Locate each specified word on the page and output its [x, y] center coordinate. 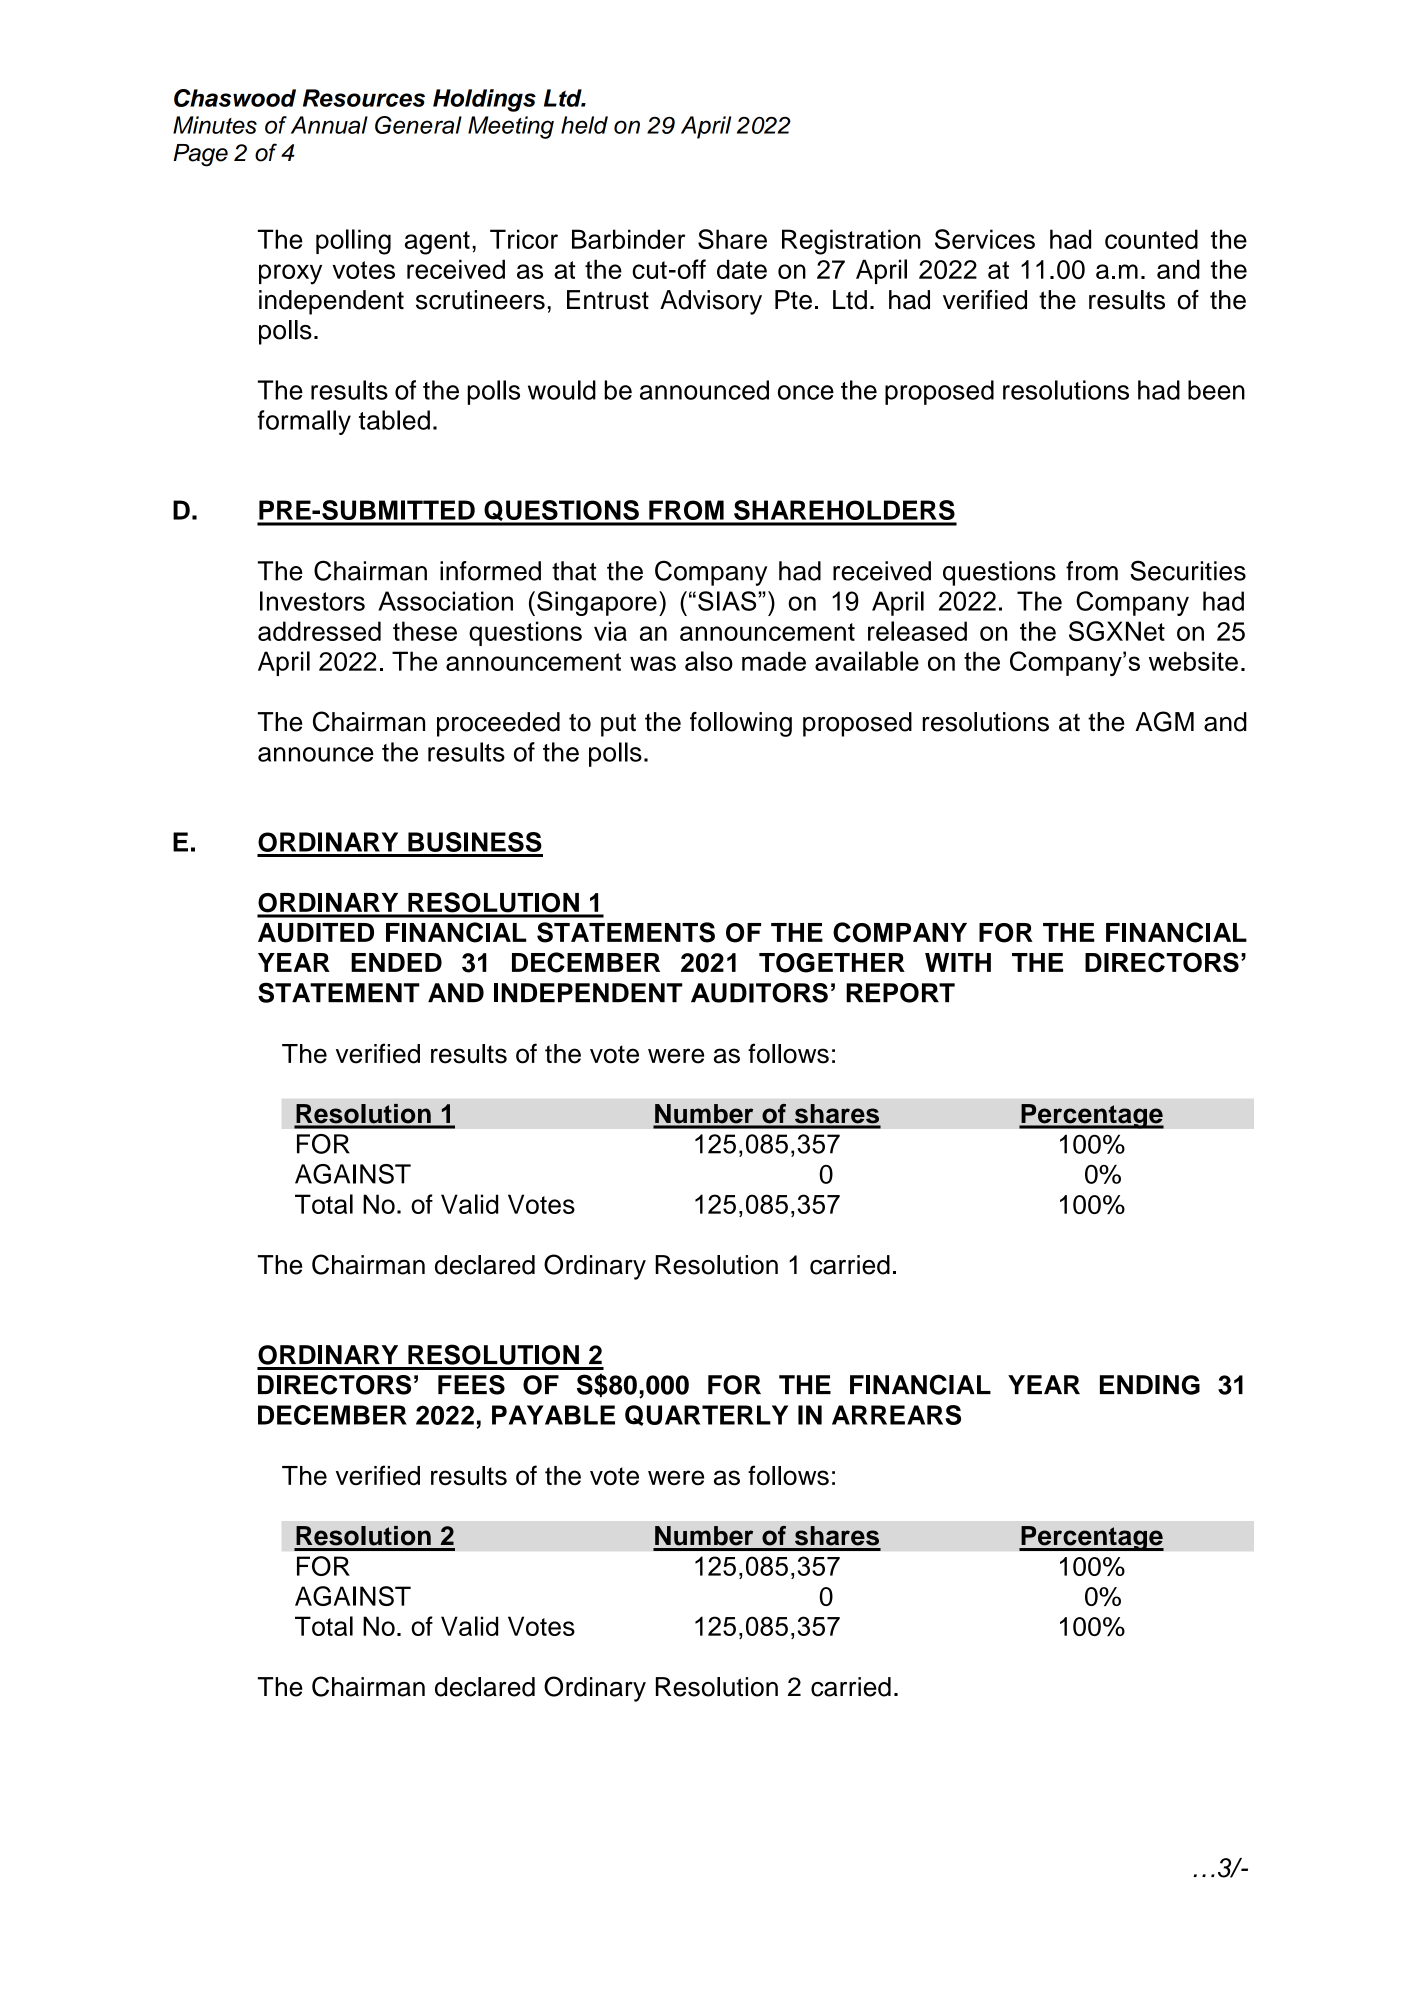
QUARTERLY [706, 1415]
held [584, 125]
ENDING [1150, 1385]
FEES [471, 1385]
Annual [329, 125]
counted [1151, 239]
